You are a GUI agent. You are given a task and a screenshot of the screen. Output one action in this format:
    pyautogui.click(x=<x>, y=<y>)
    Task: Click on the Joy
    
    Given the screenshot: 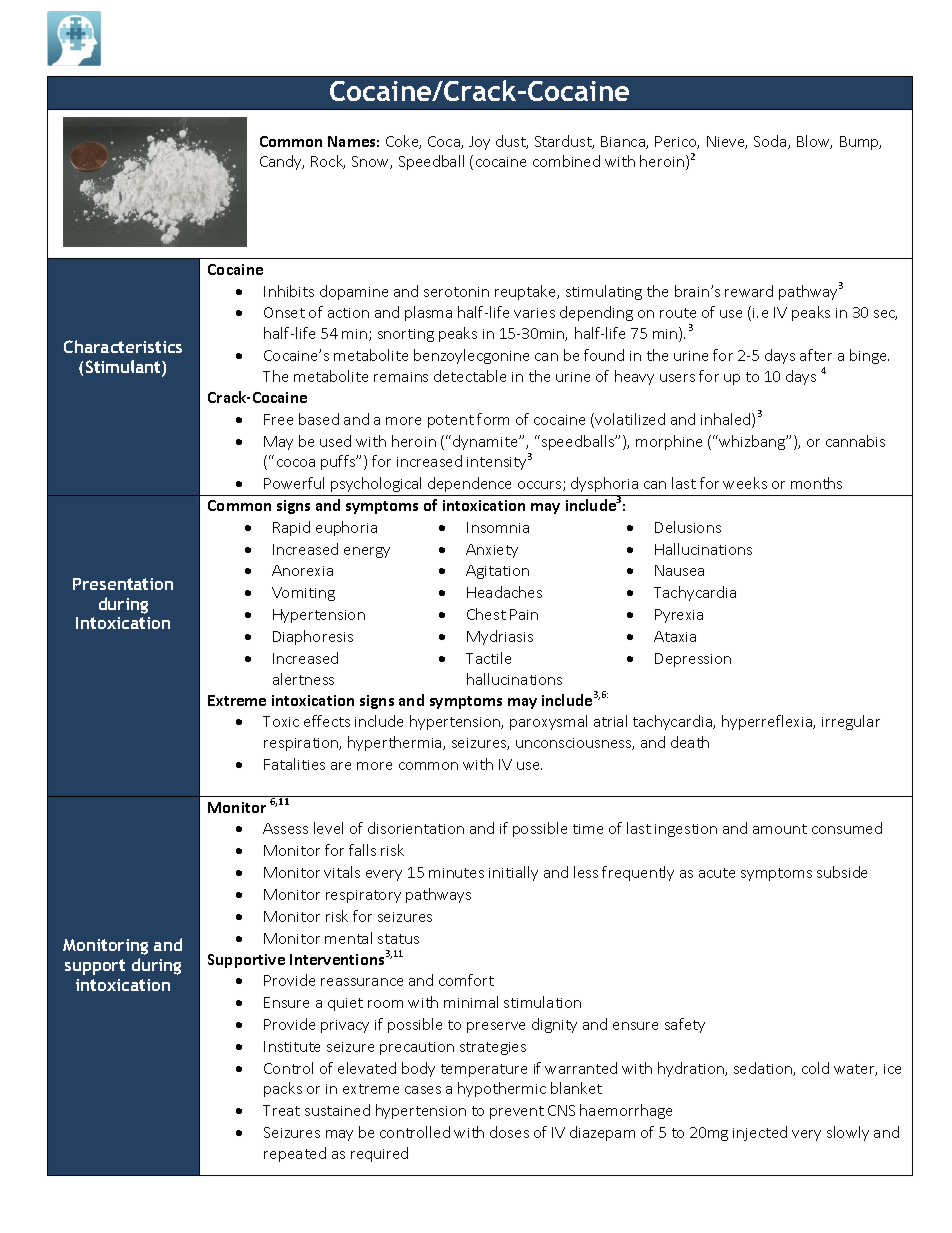 What is the action you would take?
    pyautogui.click(x=479, y=143)
